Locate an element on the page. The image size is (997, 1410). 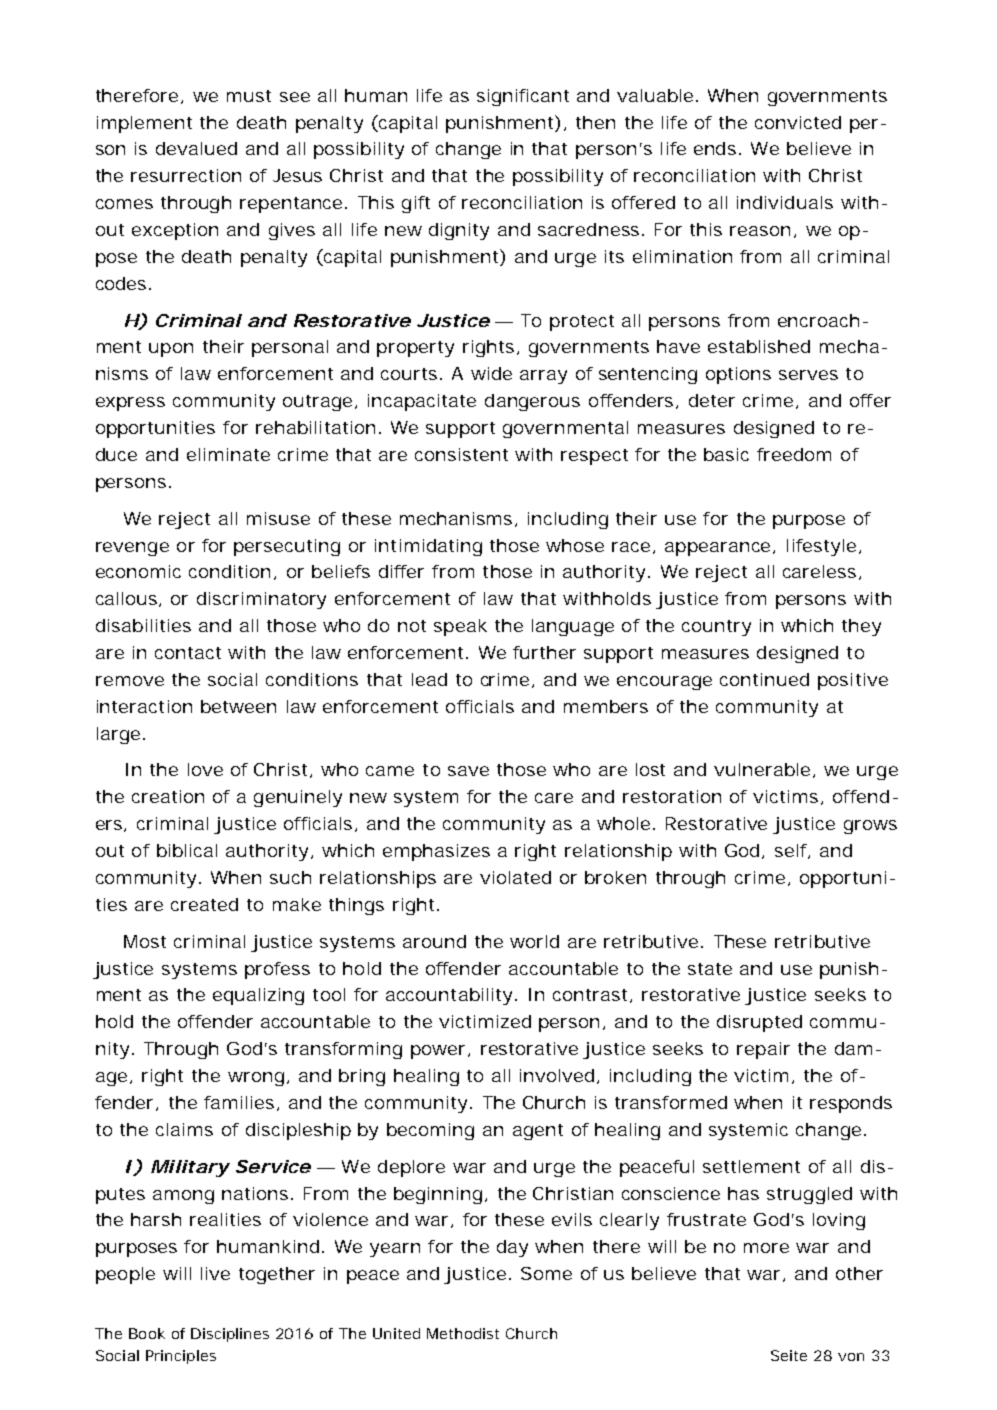
violated is located at coordinates (515, 877).
